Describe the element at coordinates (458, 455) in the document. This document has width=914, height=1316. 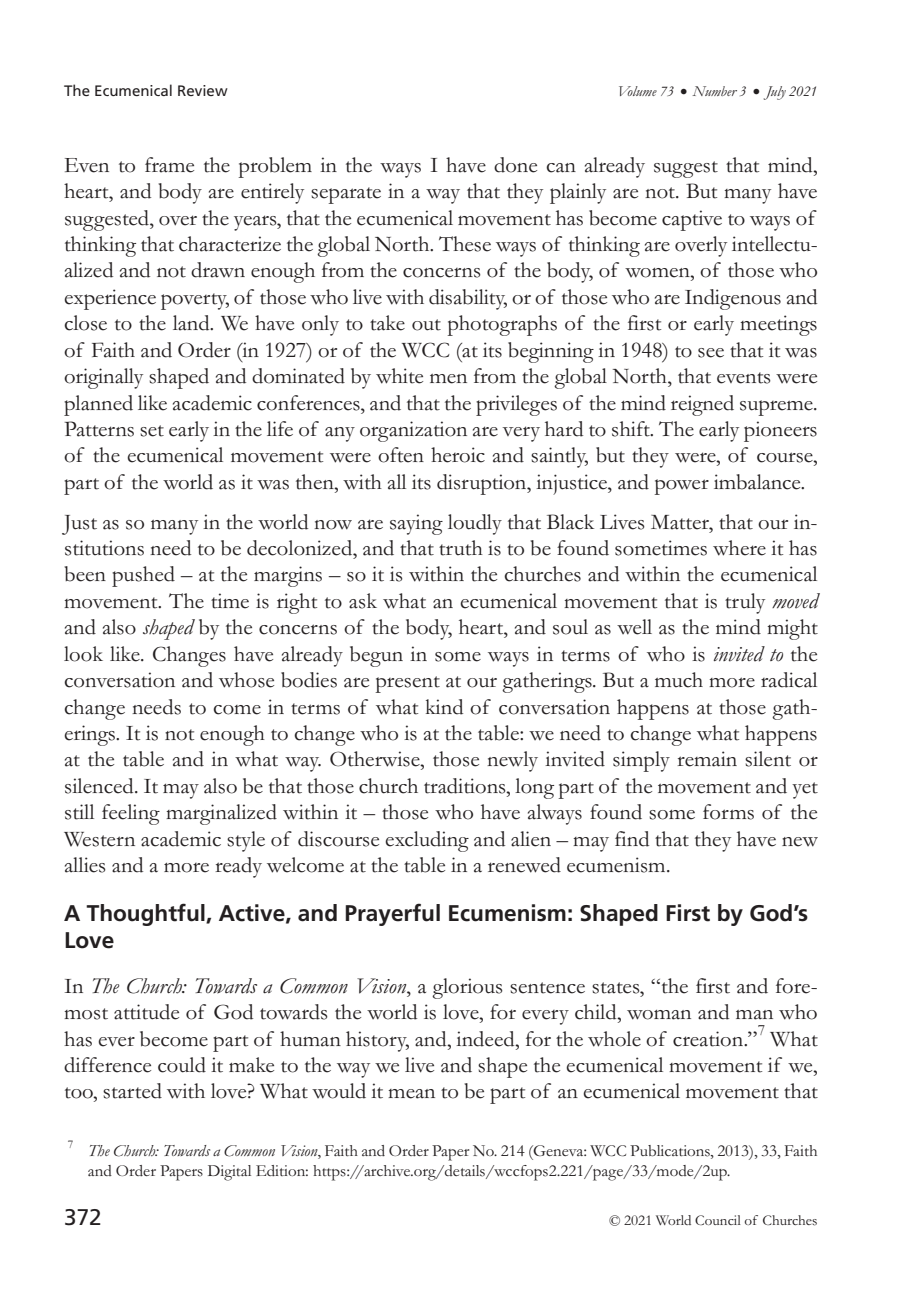
I see `heroic` at that location.
